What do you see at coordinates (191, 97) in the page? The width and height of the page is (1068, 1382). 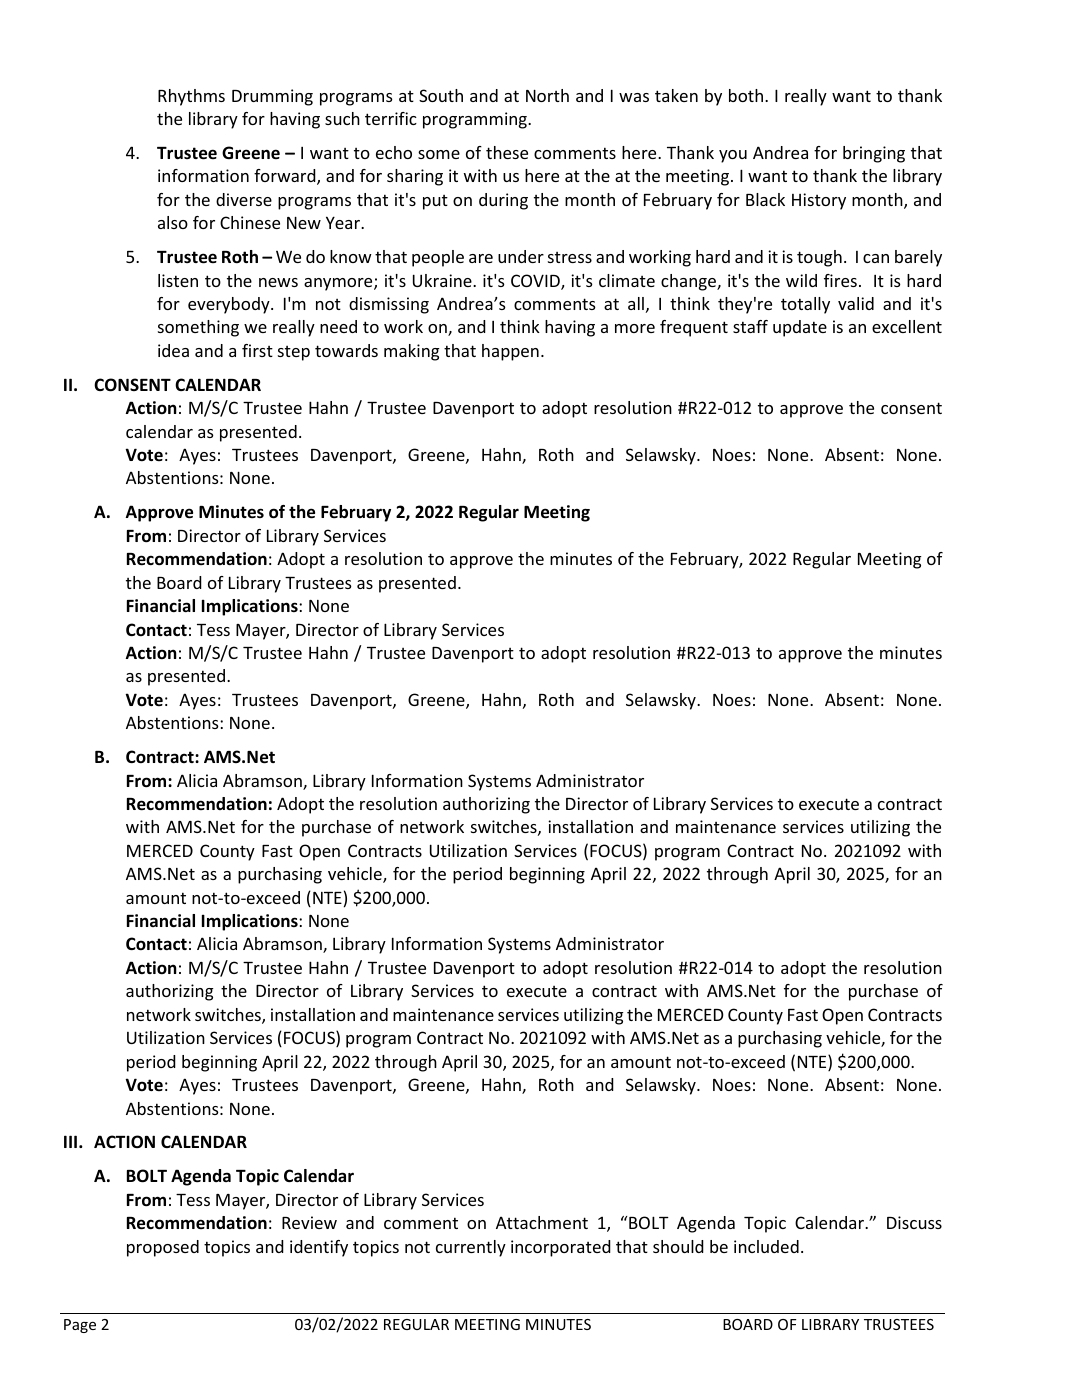 I see `Rhythms` at bounding box center [191, 97].
